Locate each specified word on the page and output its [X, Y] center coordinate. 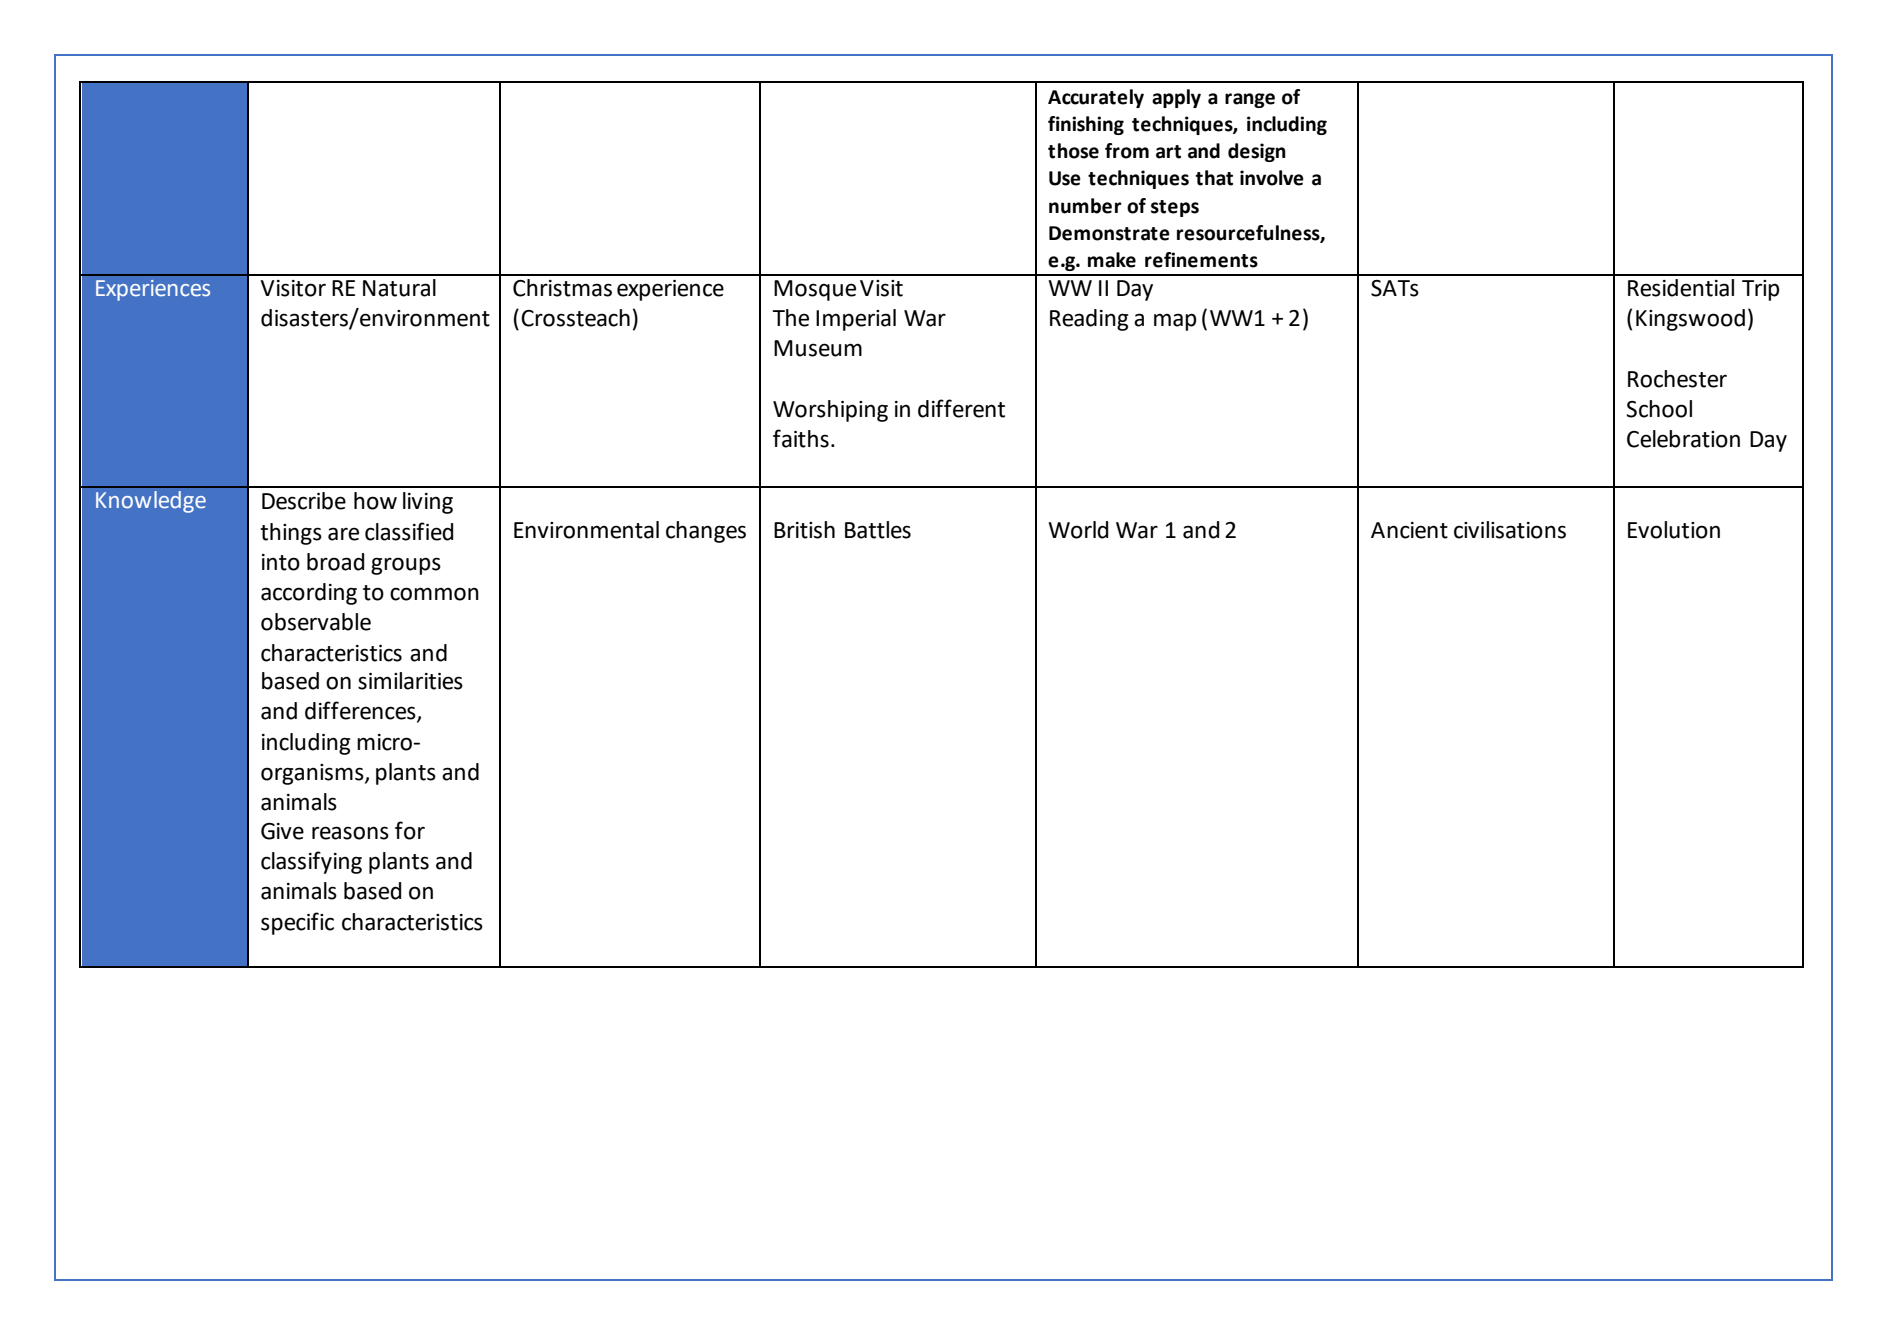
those [1073, 151]
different [961, 408]
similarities [410, 681]
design [1257, 152]
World [1078, 530]
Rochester [1677, 379]
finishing [1086, 125]
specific [297, 923]
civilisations [1510, 530]
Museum [818, 348]
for [410, 830]
